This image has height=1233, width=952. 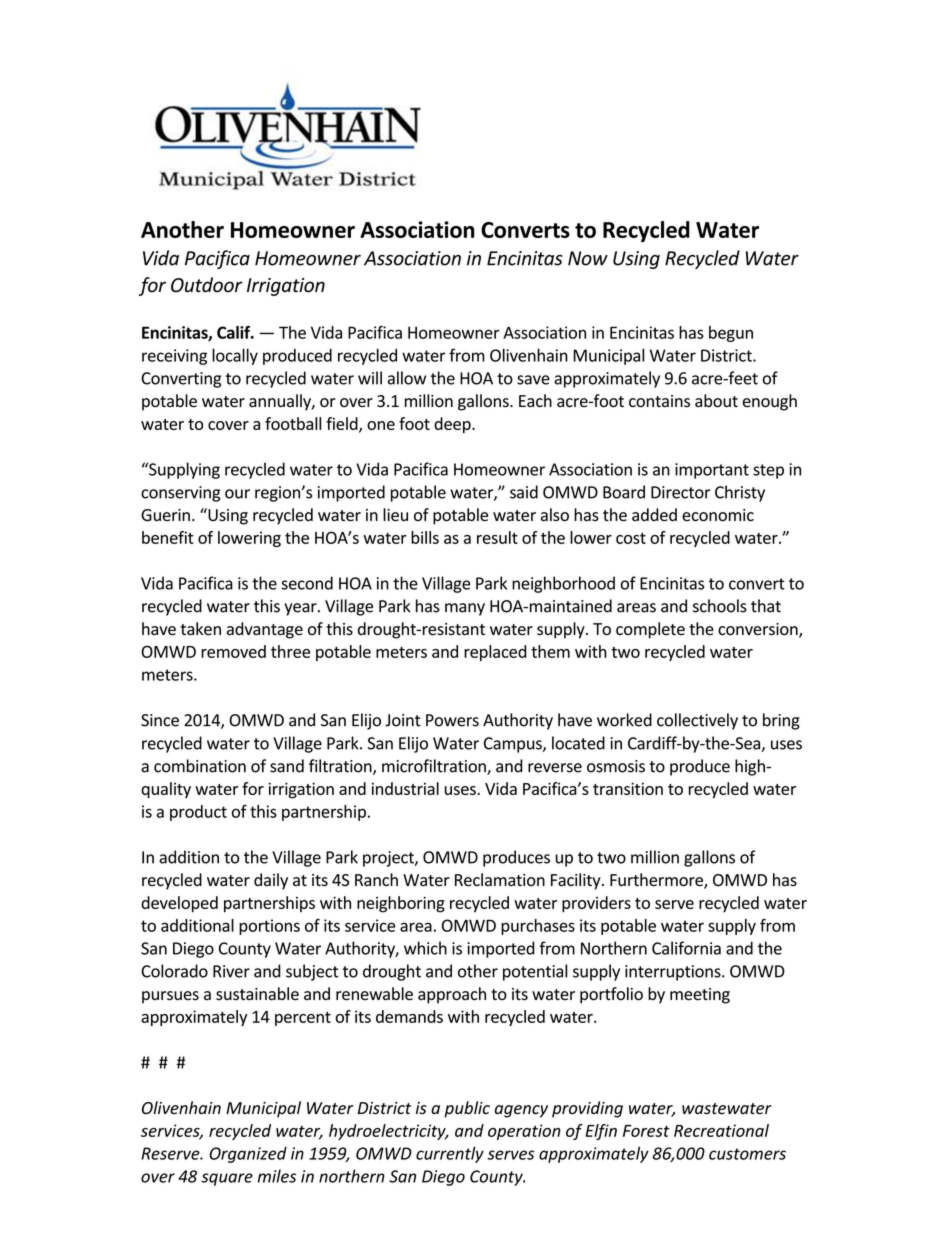 What do you see at coordinates (200, 766) in the image?
I see `combination` at bounding box center [200, 766].
